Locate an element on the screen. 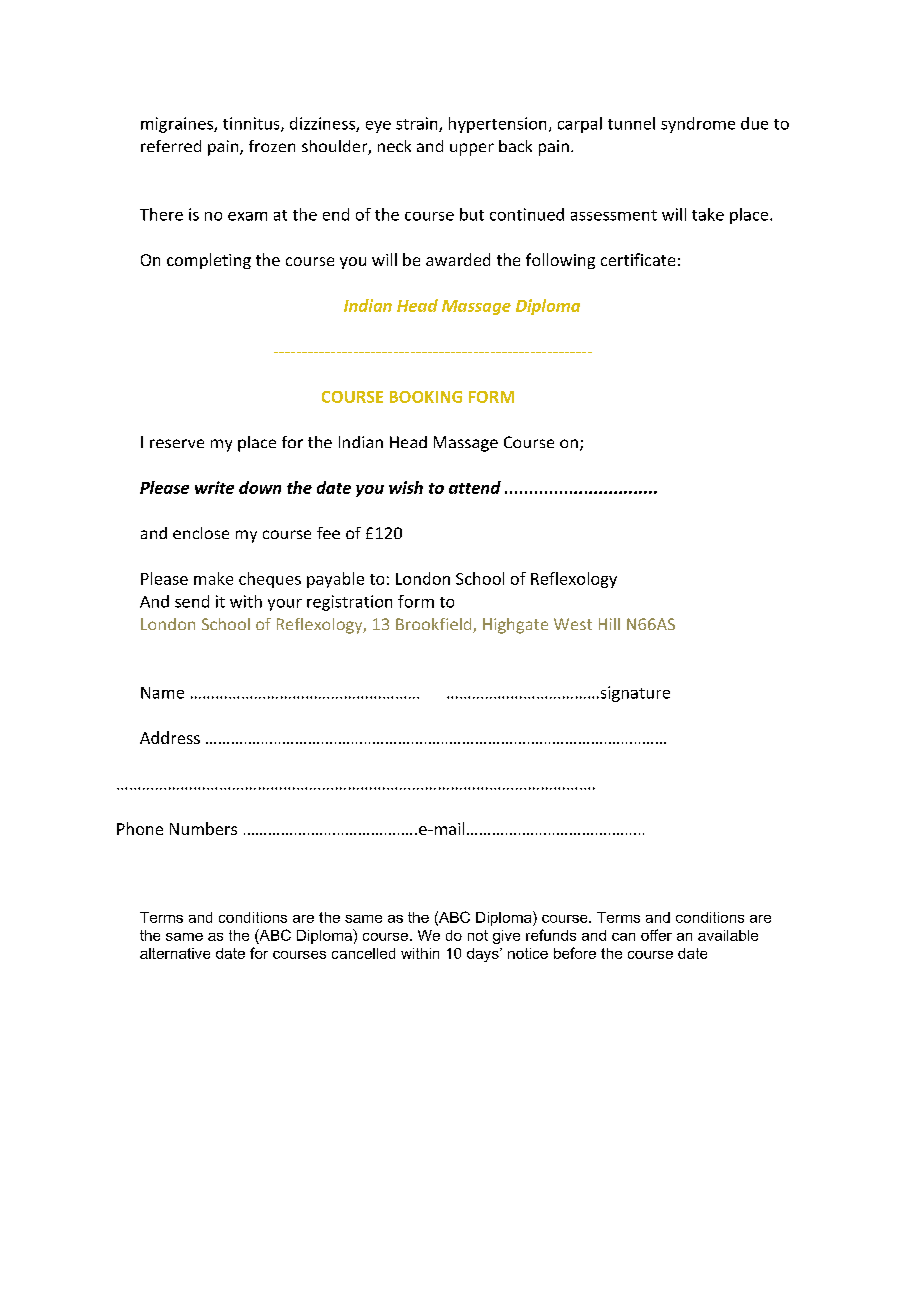 The width and height of the screenshot is (924, 1308). send is located at coordinates (192, 601).
